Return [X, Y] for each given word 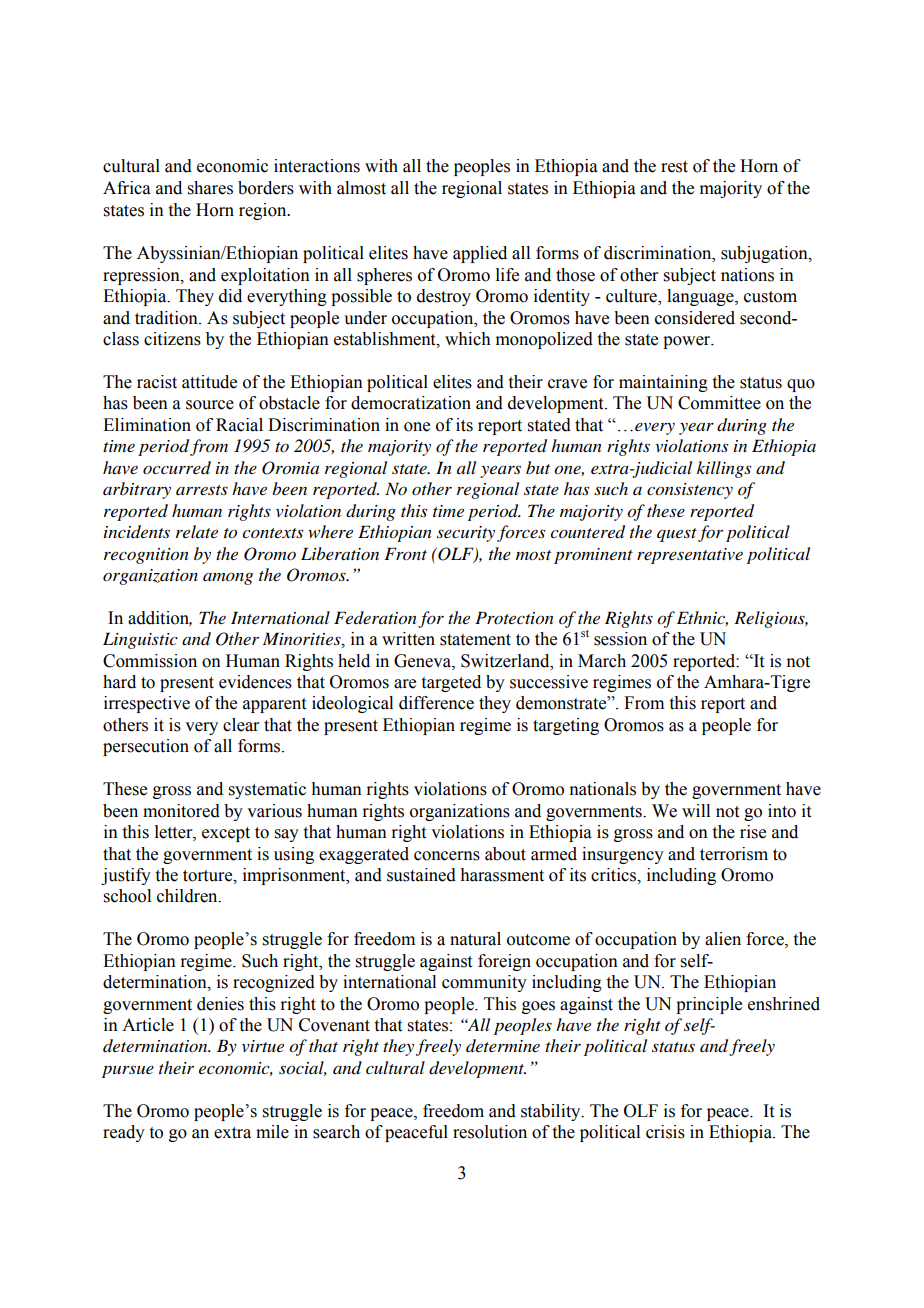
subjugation [765, 254]
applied [480, 254]
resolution [490, 1132]
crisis [665, 1132]
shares [210, 188]
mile [272, 1132]
